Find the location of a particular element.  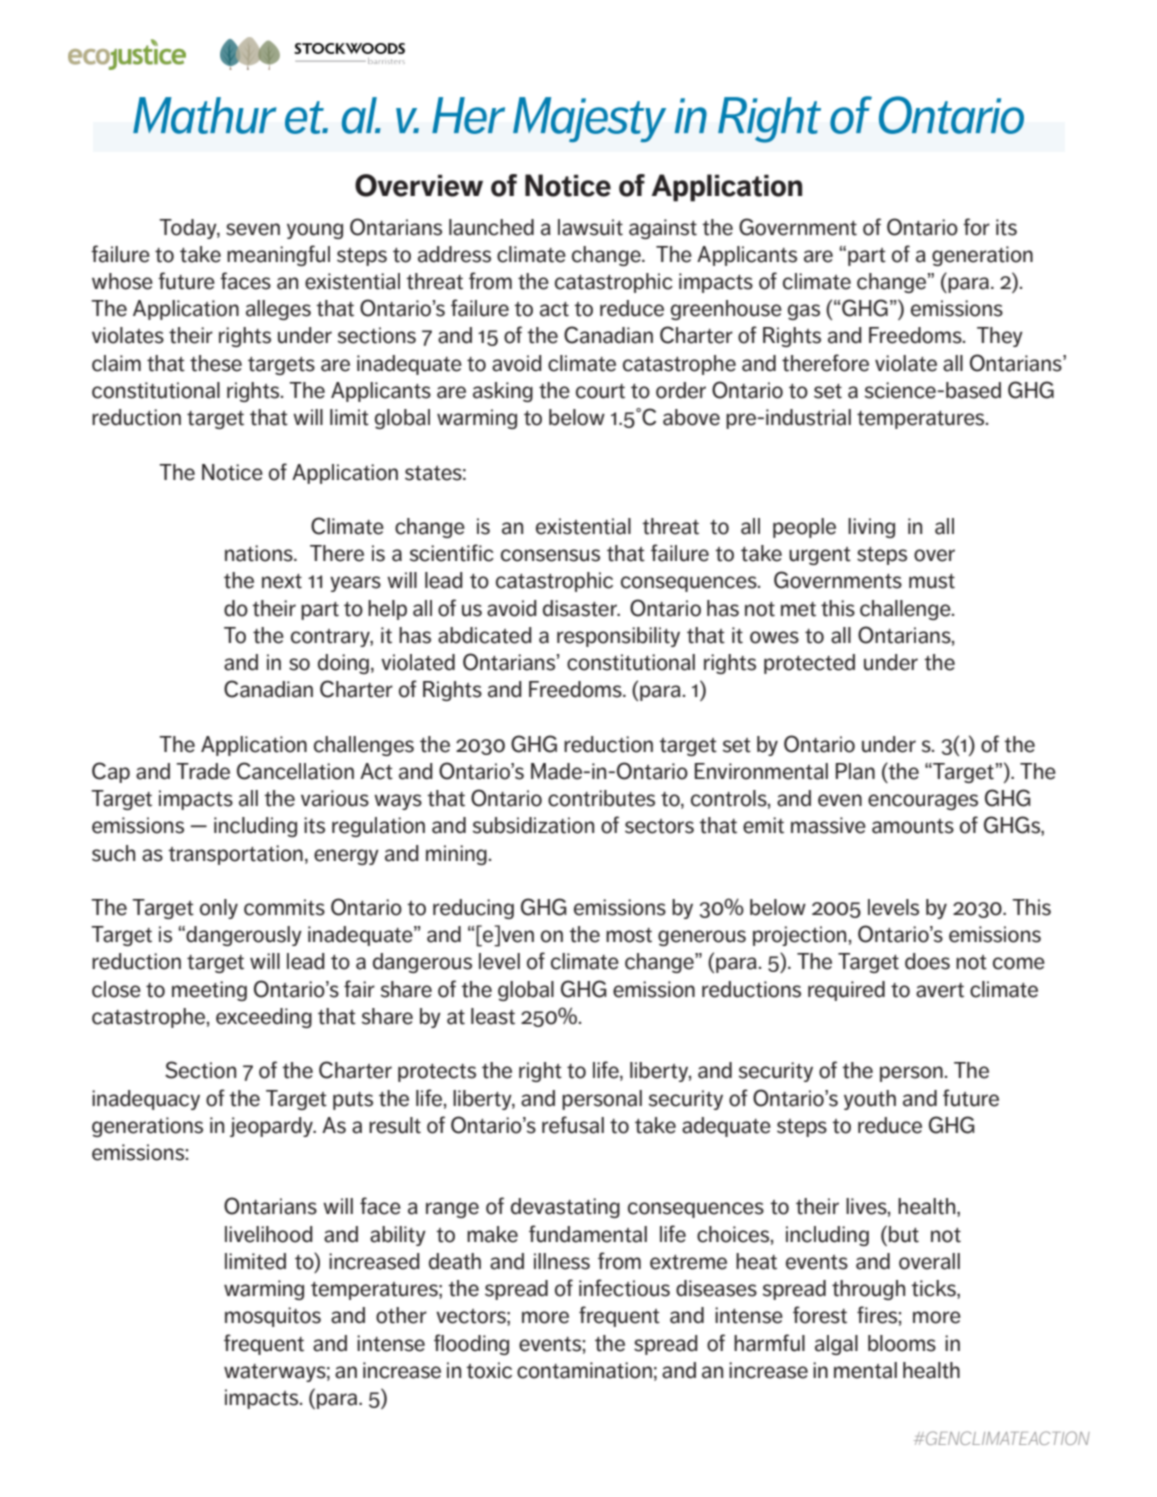

Trade is located at coordinates (203, 771).
